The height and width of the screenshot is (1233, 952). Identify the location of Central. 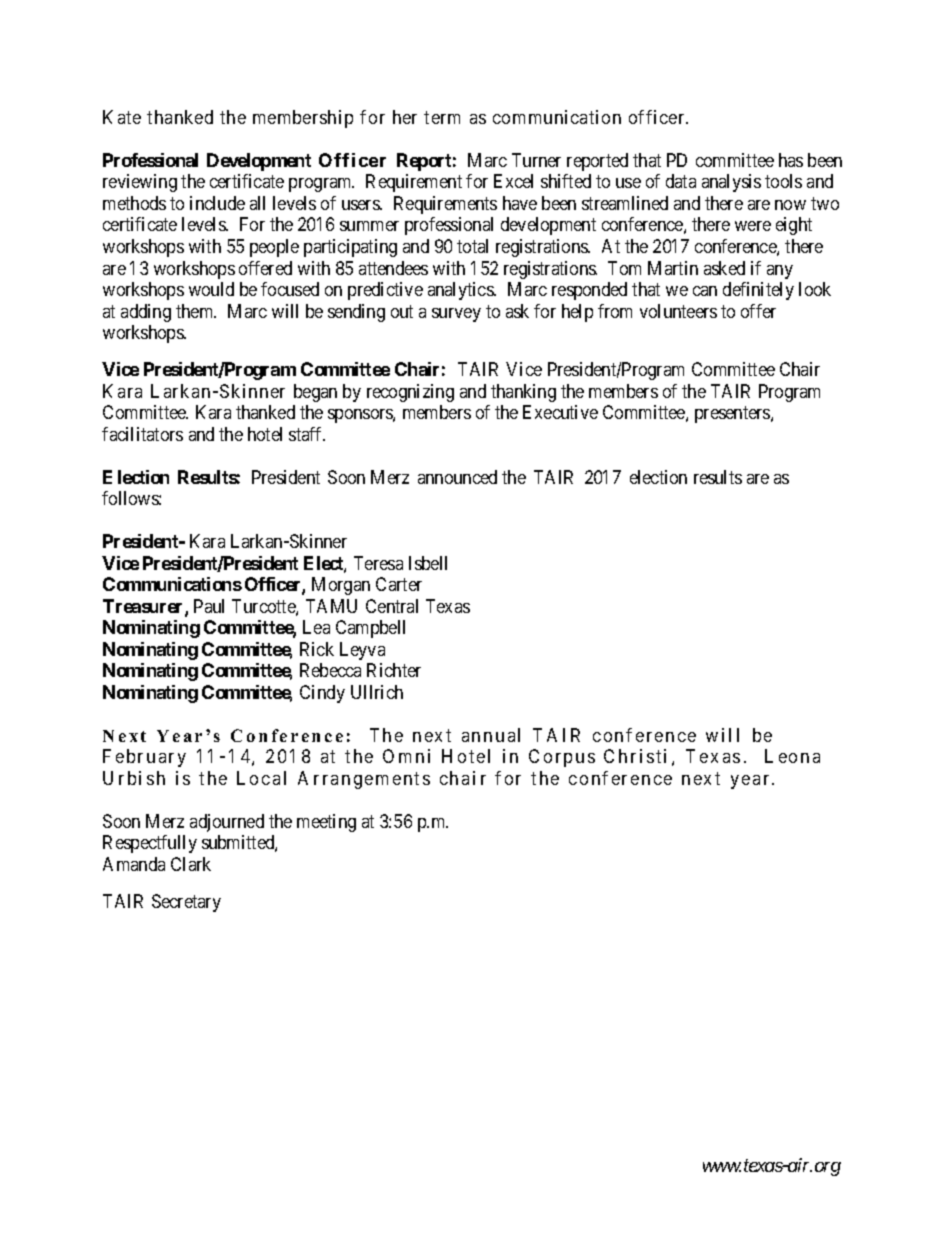
(392, 606).
